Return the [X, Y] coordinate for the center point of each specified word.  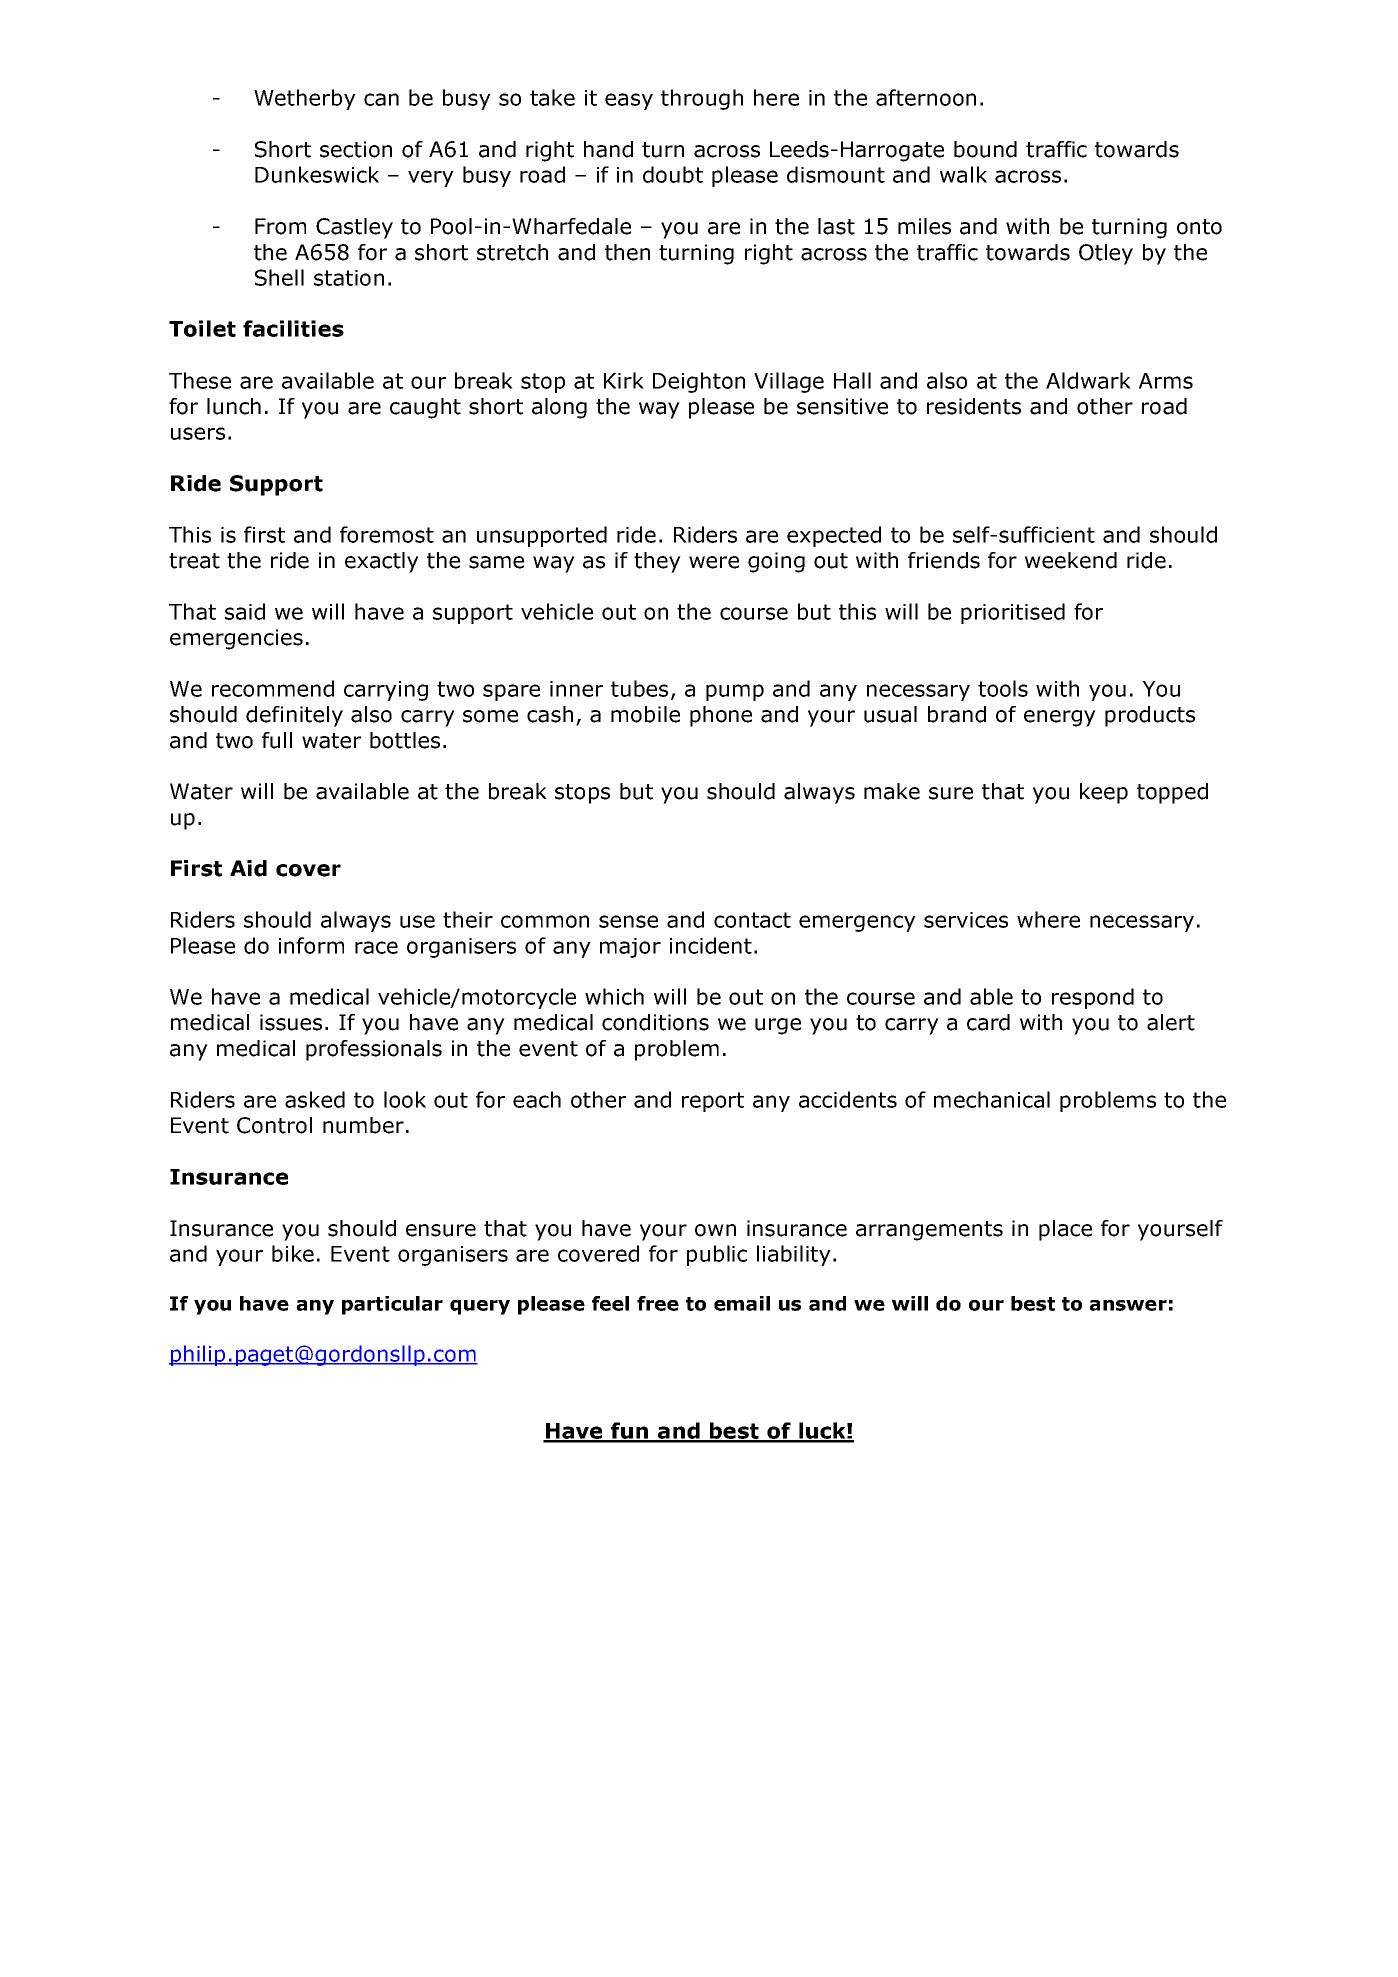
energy [1060, 718]
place [1065, 1230]
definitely [294, 716]
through [702, 99]
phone [721, 716]
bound [985, 149]
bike [293, 1253]
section [356, 149]
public [717, 1255]
